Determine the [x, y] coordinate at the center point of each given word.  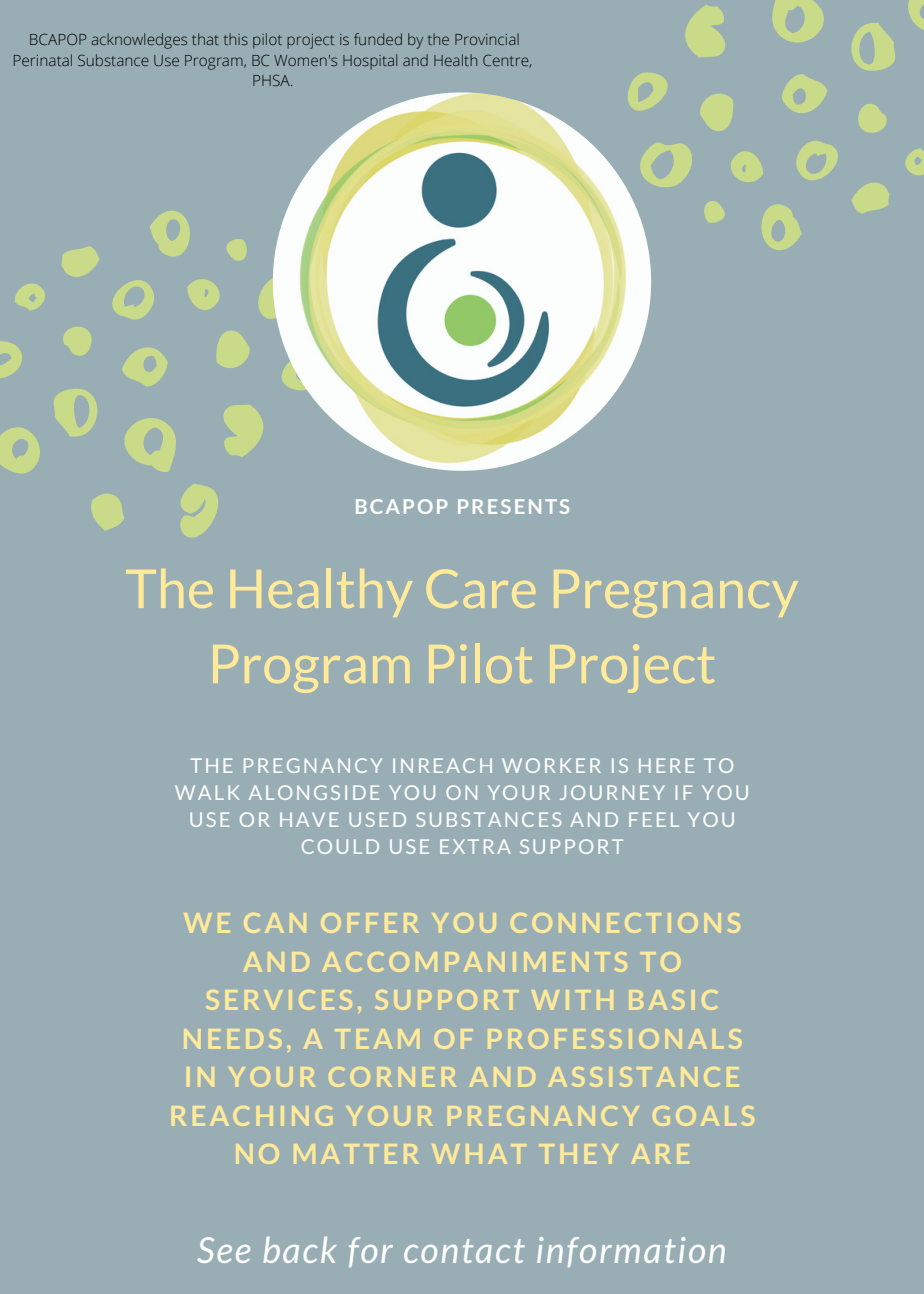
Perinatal [43, 60]
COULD [340, 846]
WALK [207, 792]
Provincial [487, 39]
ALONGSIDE [314, 792]
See [224, 1250]
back [300, 1250]
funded [378, 39]
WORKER [551, 765]
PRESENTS [513, 506]
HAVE [309, 819]
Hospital [370, 62]
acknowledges [139, 41]
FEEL [654, 819]
